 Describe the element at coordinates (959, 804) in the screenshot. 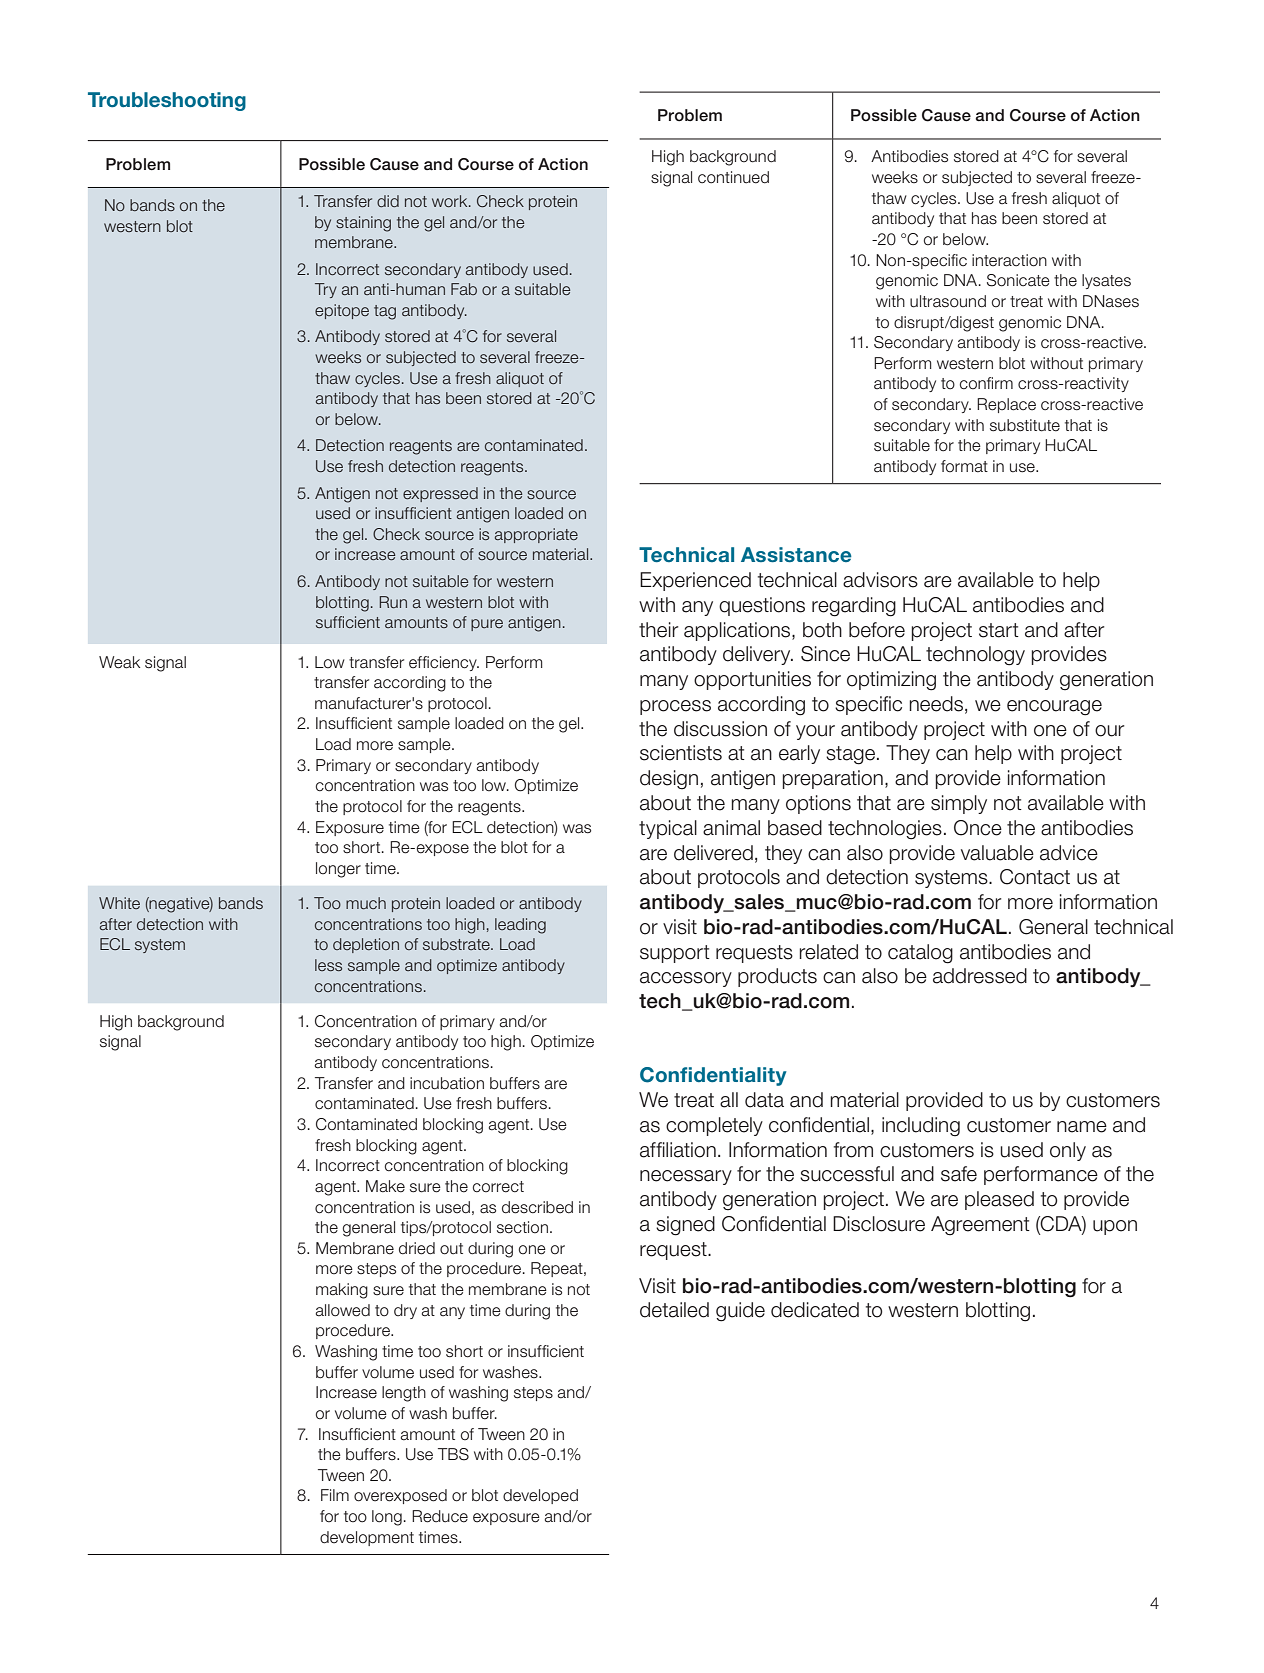

I see `simply` at that location.
